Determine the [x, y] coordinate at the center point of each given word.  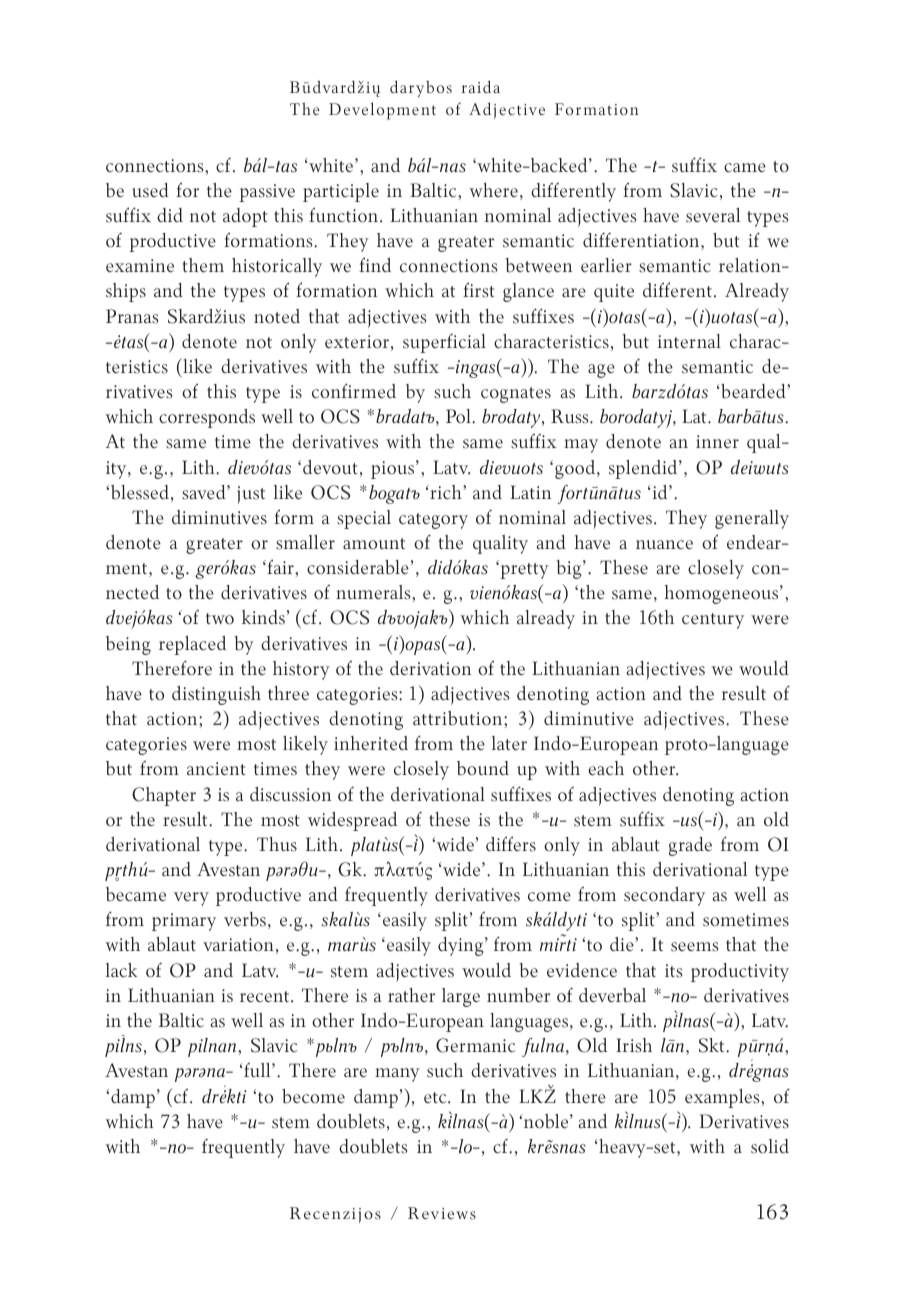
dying [462, 946]
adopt [245, 217]
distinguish [216, 695]
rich [446, 492]
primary [184, 922]
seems [695, 947]
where [493, 190]
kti [236, 1096]
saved [205, 492]
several [713, 215]
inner [717, 441]
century [713, 621]
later [509, 743]
